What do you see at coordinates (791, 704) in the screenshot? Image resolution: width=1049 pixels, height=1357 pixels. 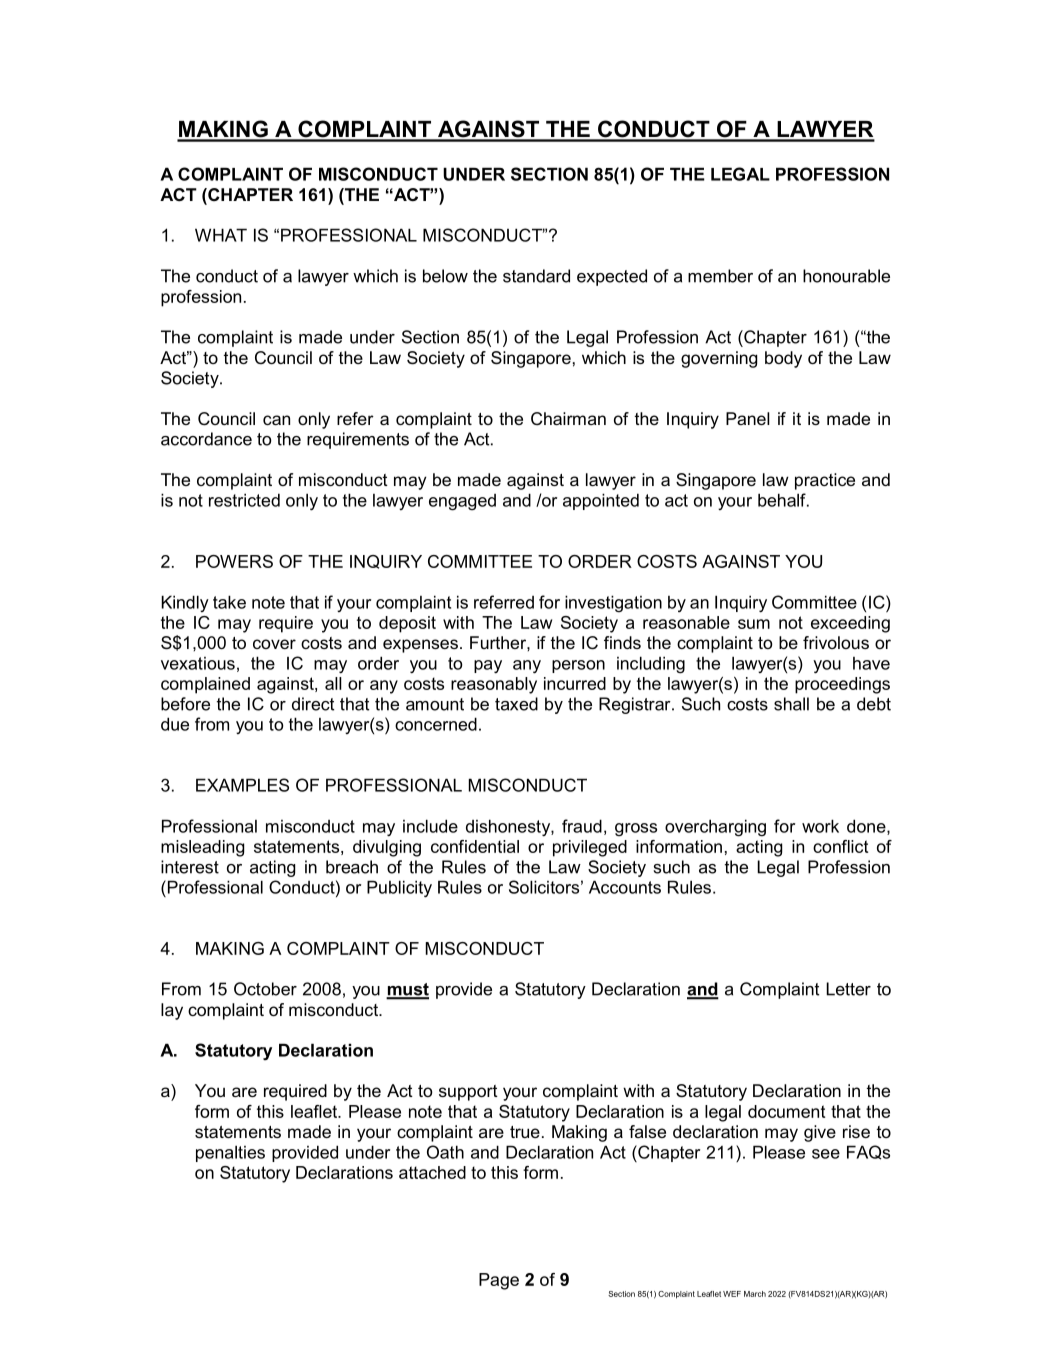 I see `shall` at bounding box center [791, 704].
